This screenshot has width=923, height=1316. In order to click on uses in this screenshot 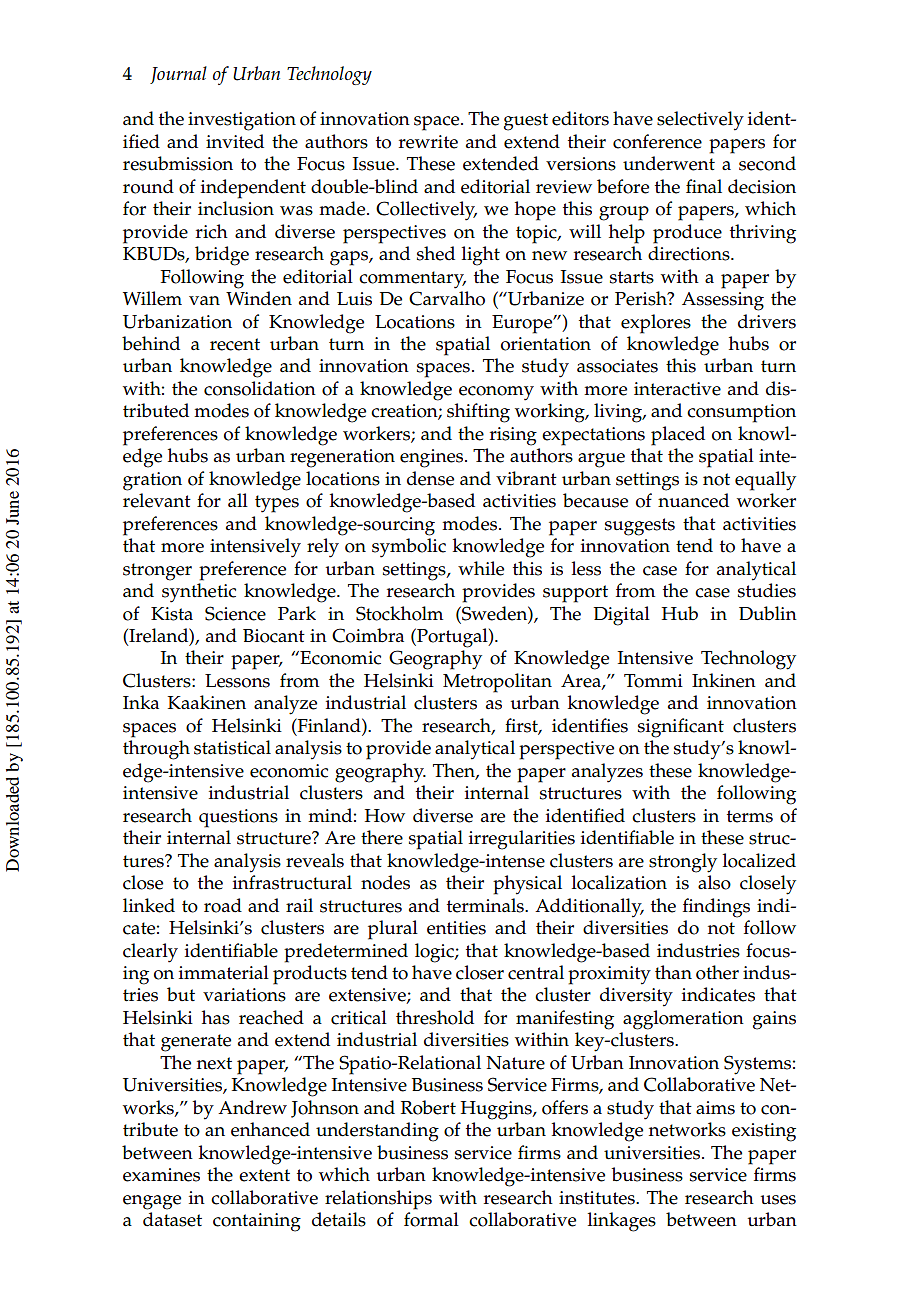, I will do `click(778, 1200)`.
